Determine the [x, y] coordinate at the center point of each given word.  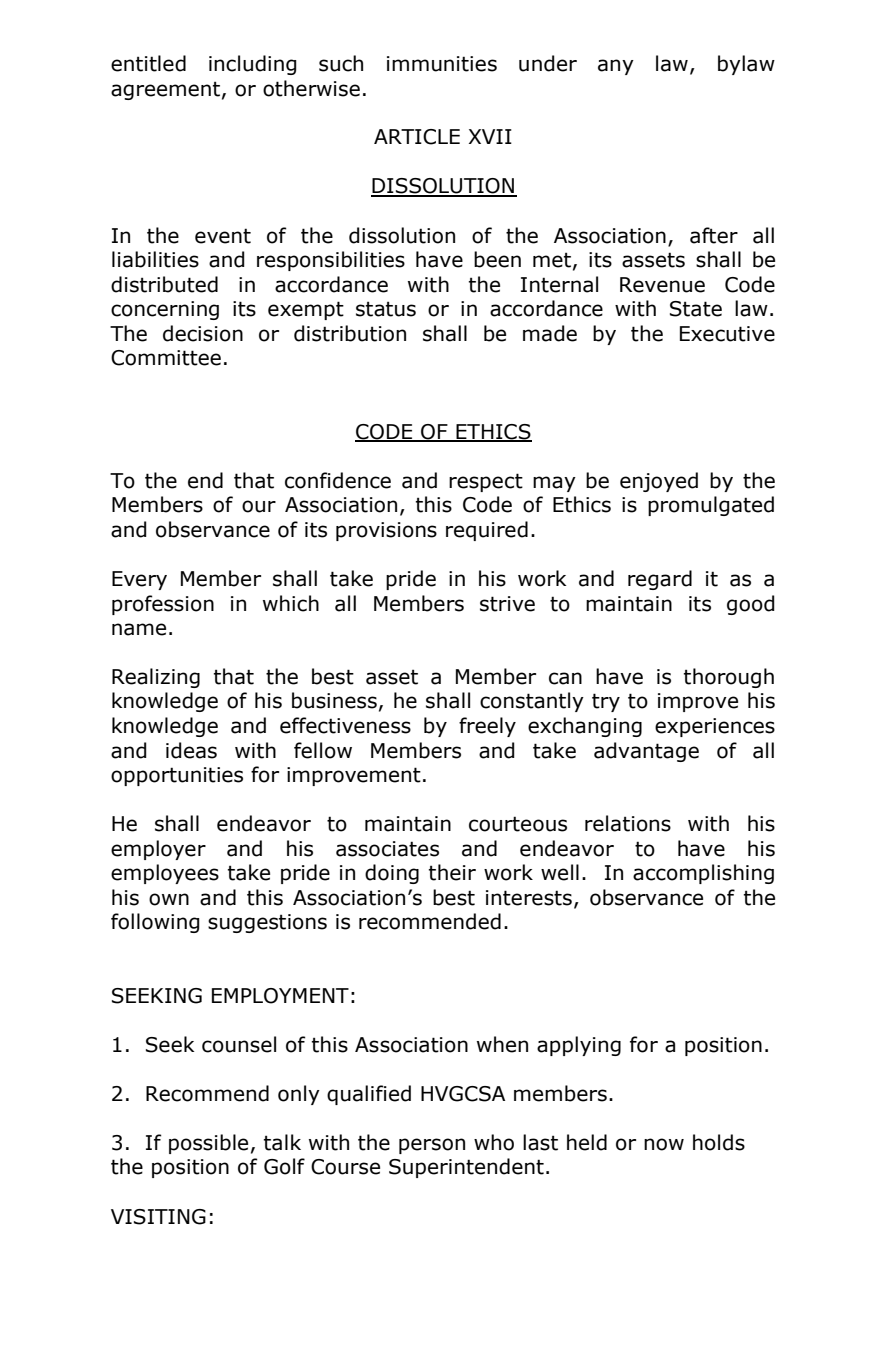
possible [208, 1144]
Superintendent [466, 1168]
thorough [729, 678]
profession [163, 605]
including [253, 65]
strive [507, 604]
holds [719, 1142]
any [616, 67]
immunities [442, 64]
